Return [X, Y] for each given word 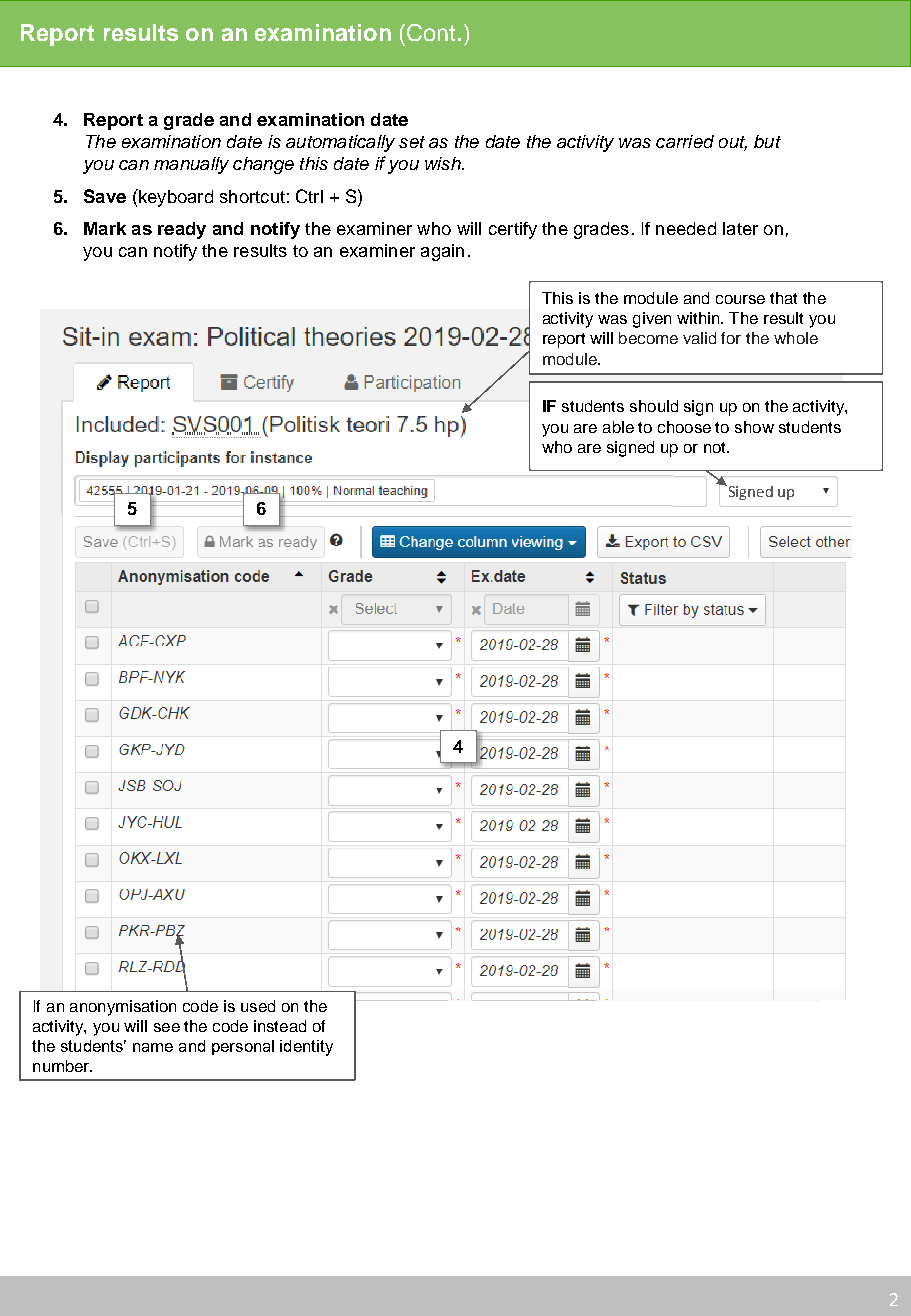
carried [685, 141]
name [153, 1047]
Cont [431, 32]
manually [191, 165]
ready [182, 230]
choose [684, 427]
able [618, 427]
